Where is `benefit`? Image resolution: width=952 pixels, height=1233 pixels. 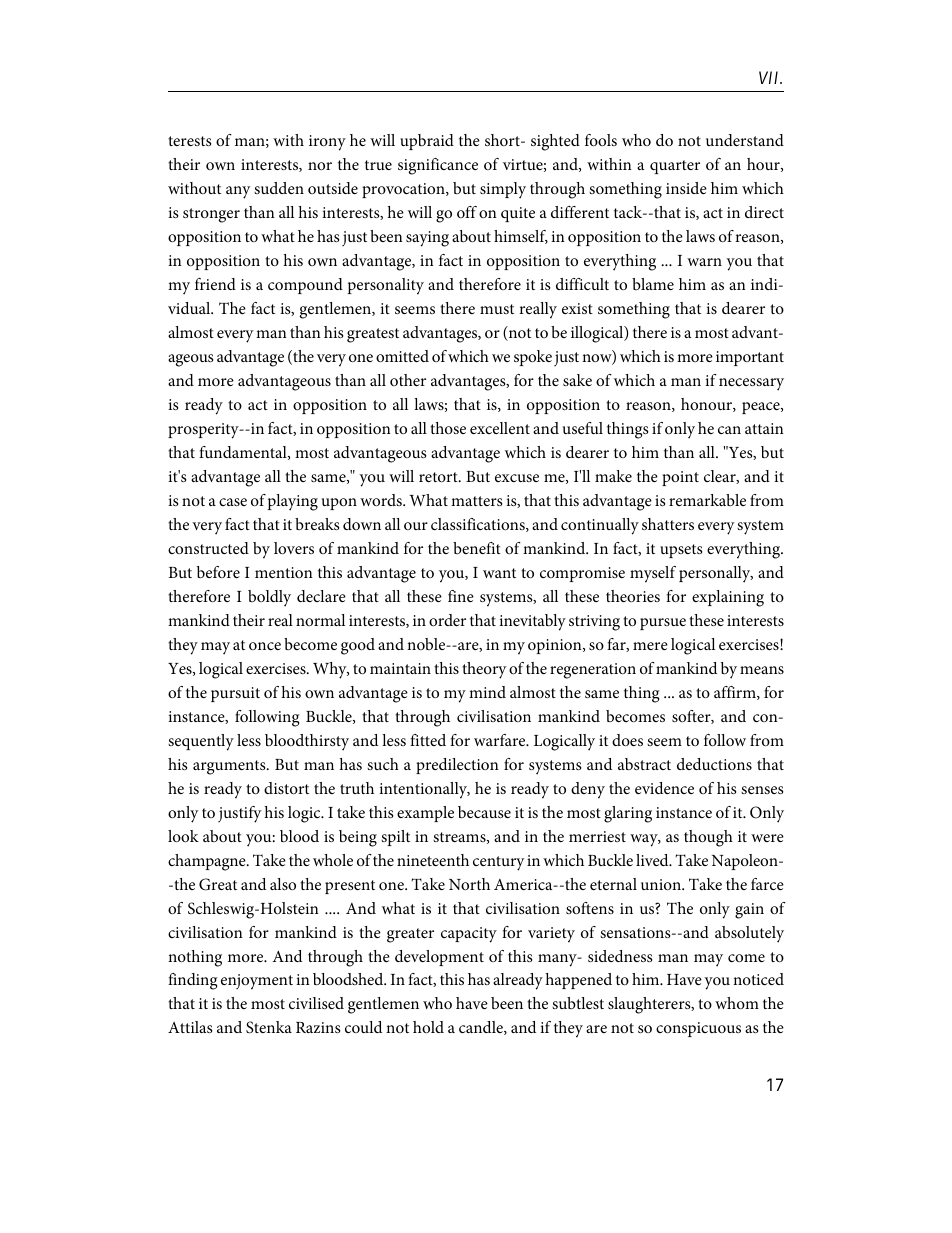 benefit is located at coordinates (477, 548).
